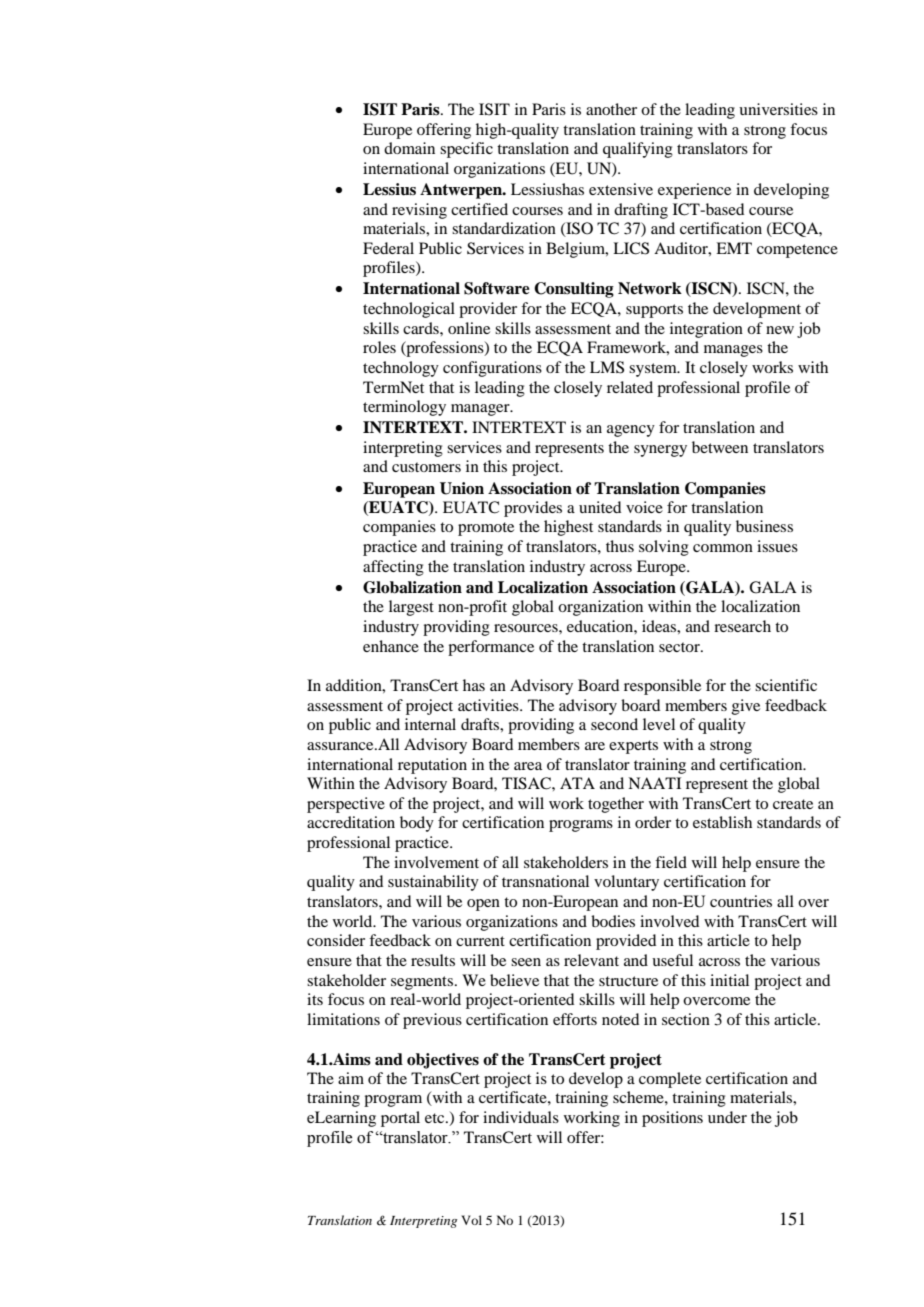  Describe the element at coordinates (778, 109) in the screenshot. I see `universities` at that location.
